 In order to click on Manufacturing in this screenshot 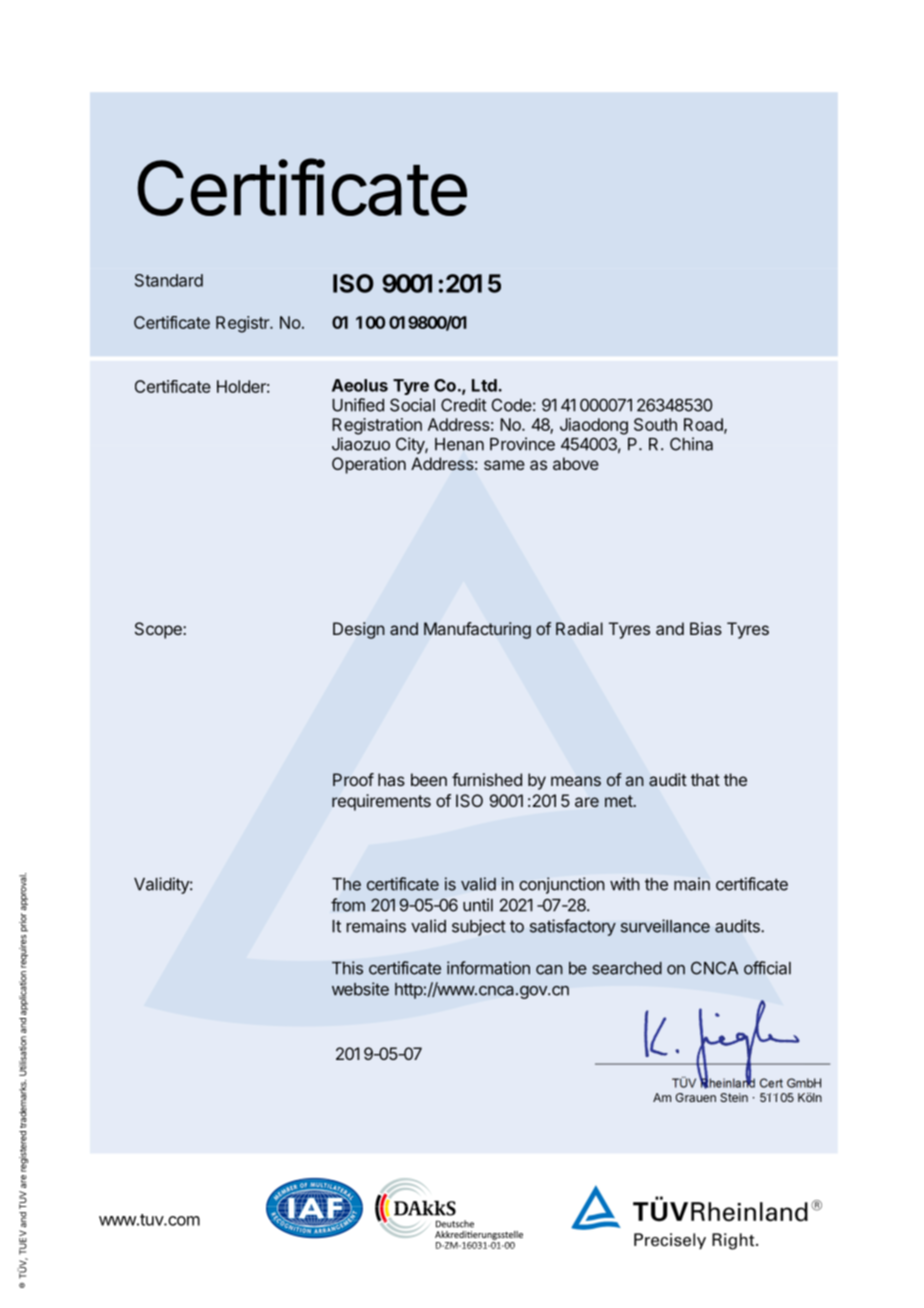, I will do `click(477, 630)`.
